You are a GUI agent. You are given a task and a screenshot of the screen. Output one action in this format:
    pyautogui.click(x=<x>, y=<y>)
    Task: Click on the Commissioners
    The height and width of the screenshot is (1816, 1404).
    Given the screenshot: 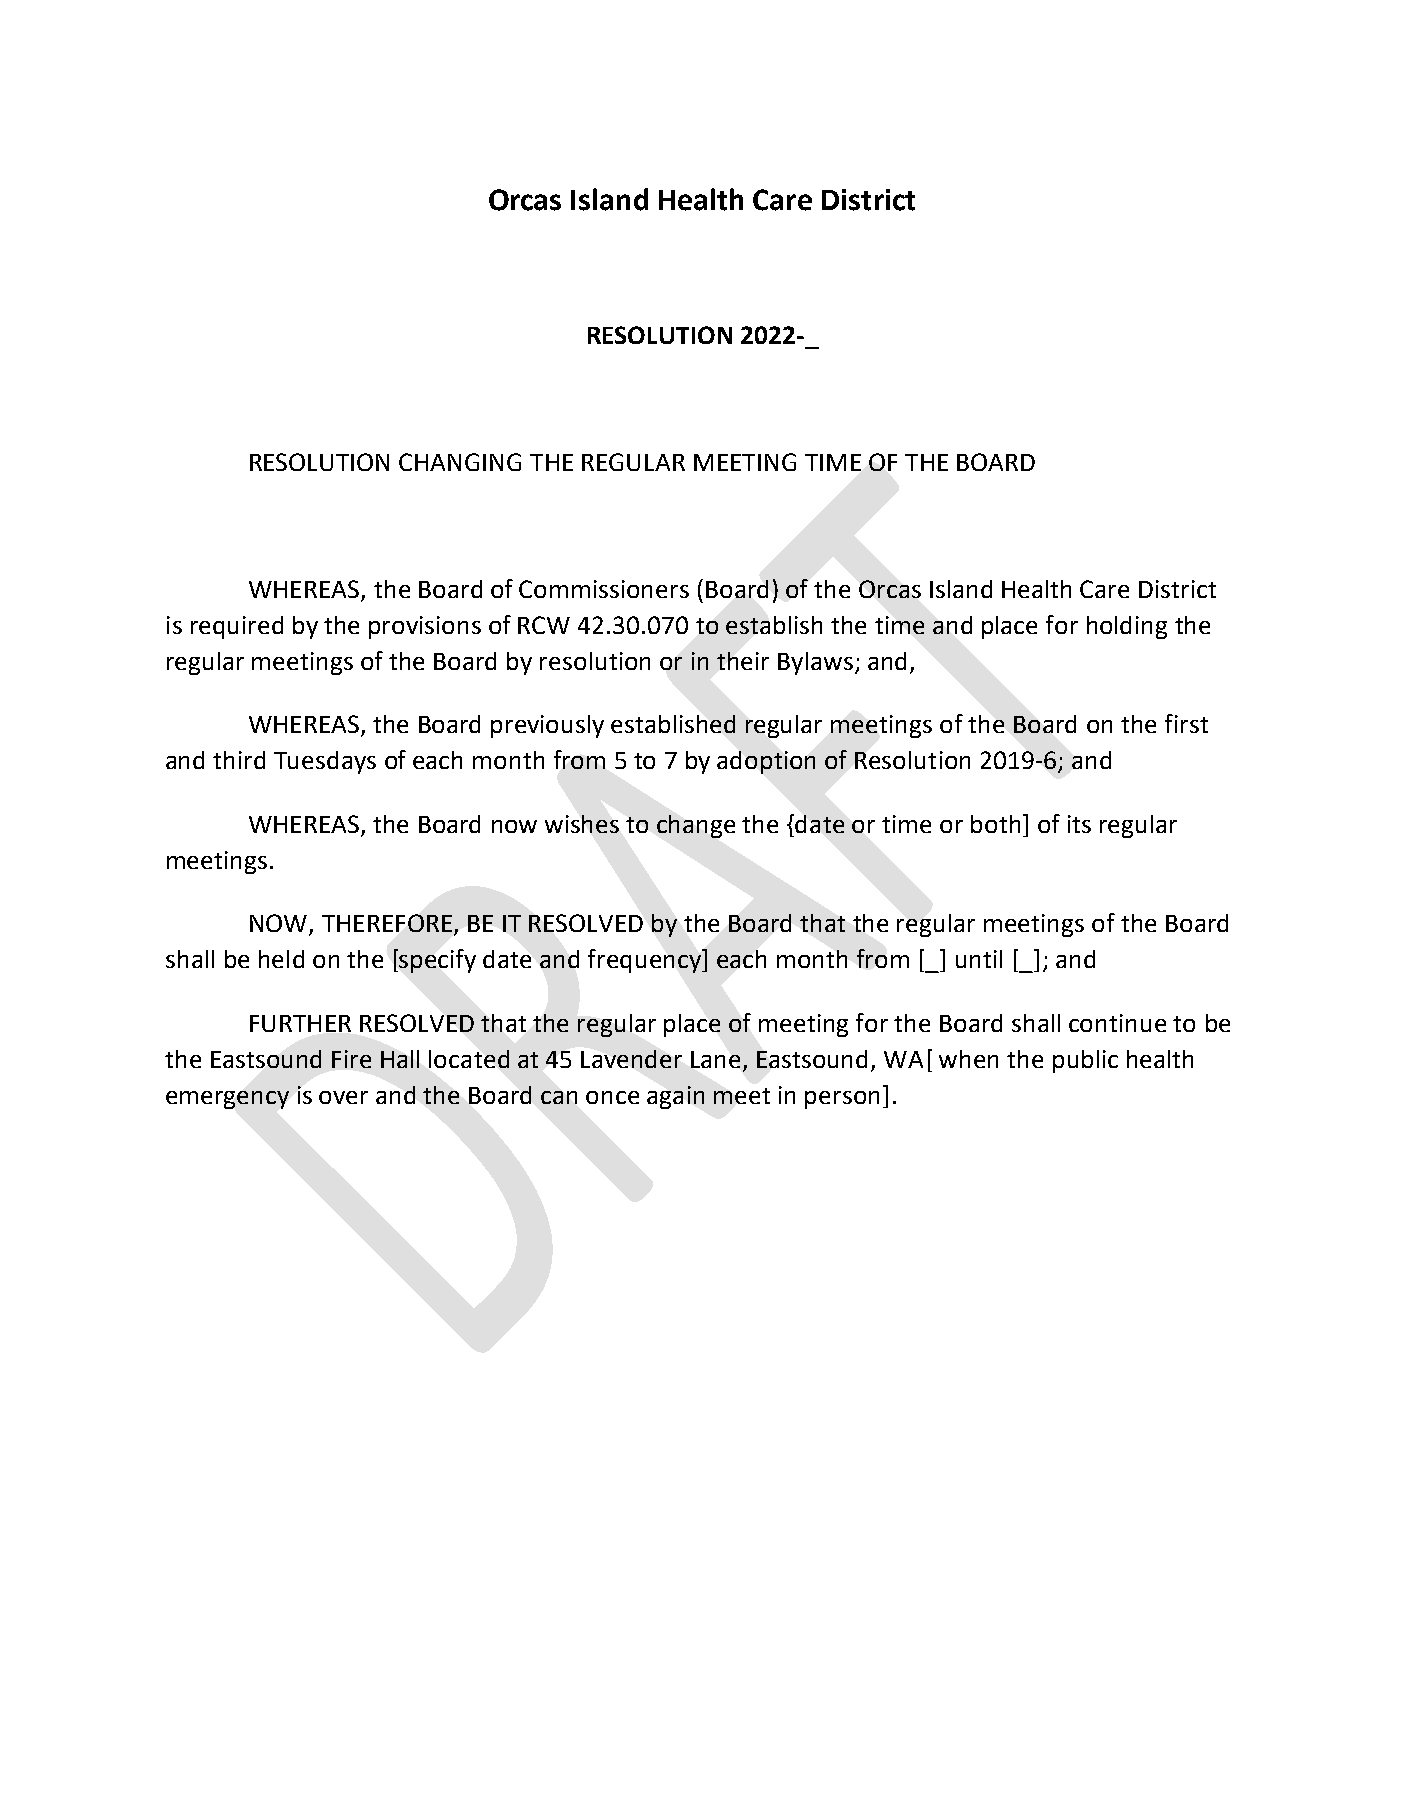 What is the action you would take?
    pyautogui.click(x=604, y=589)
